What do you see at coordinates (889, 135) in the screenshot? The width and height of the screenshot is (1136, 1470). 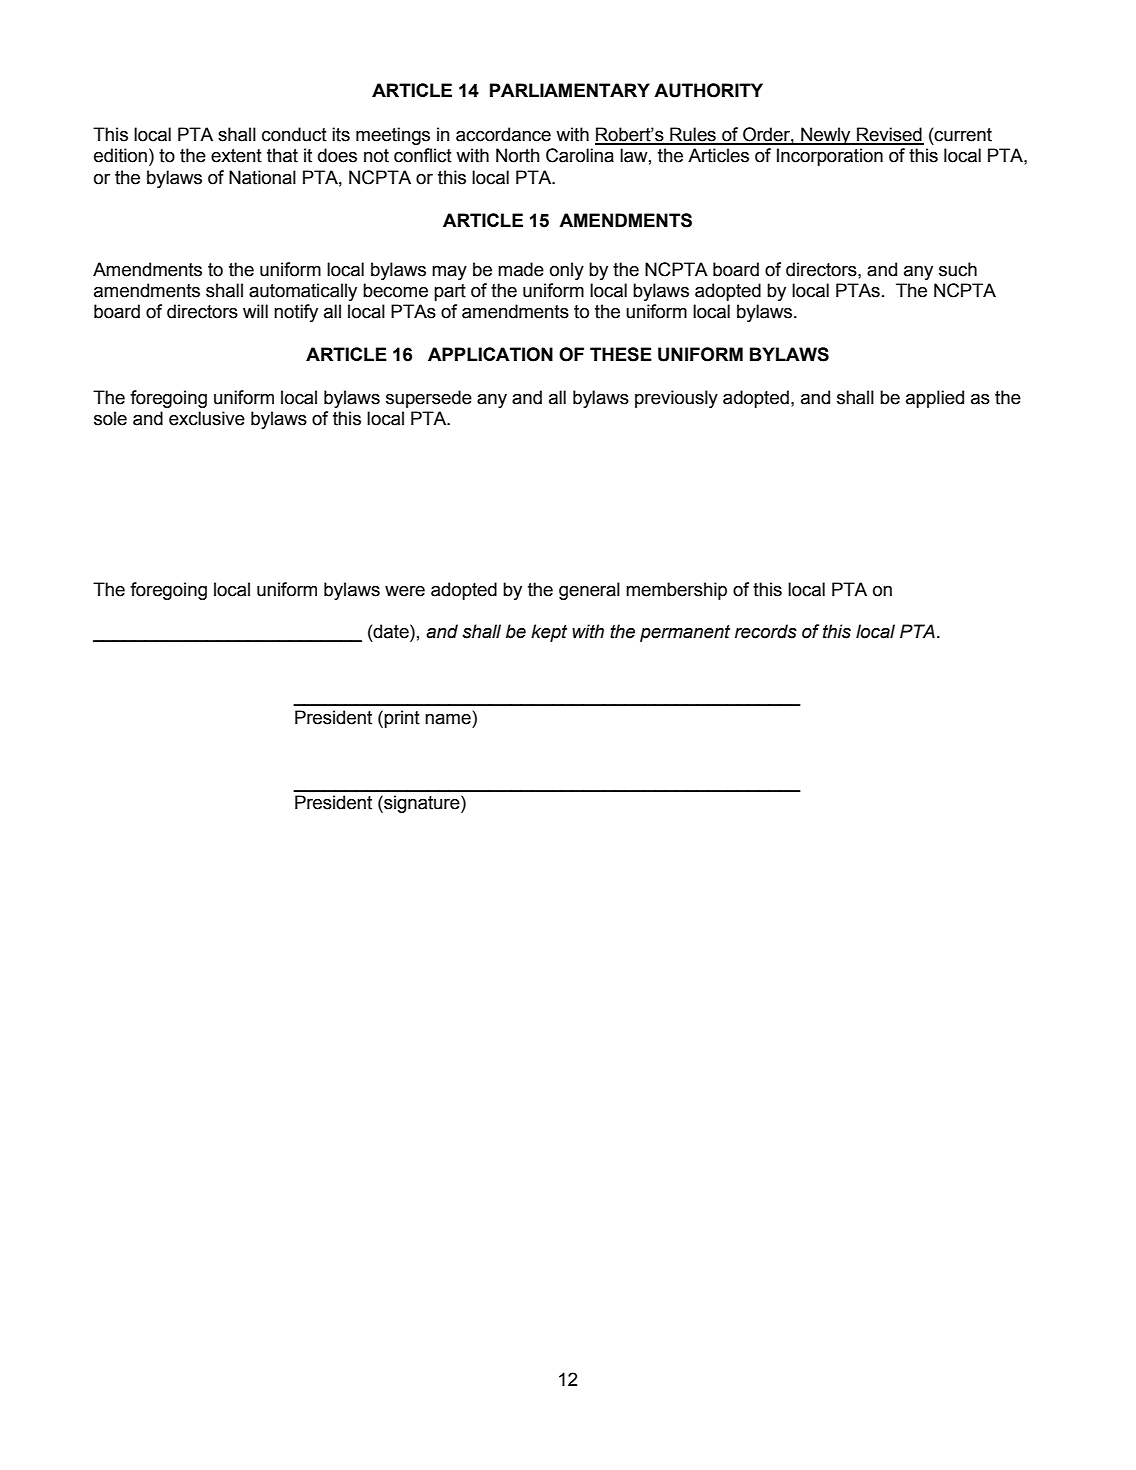 I see `Revised` at bounding box center [889, 135].
